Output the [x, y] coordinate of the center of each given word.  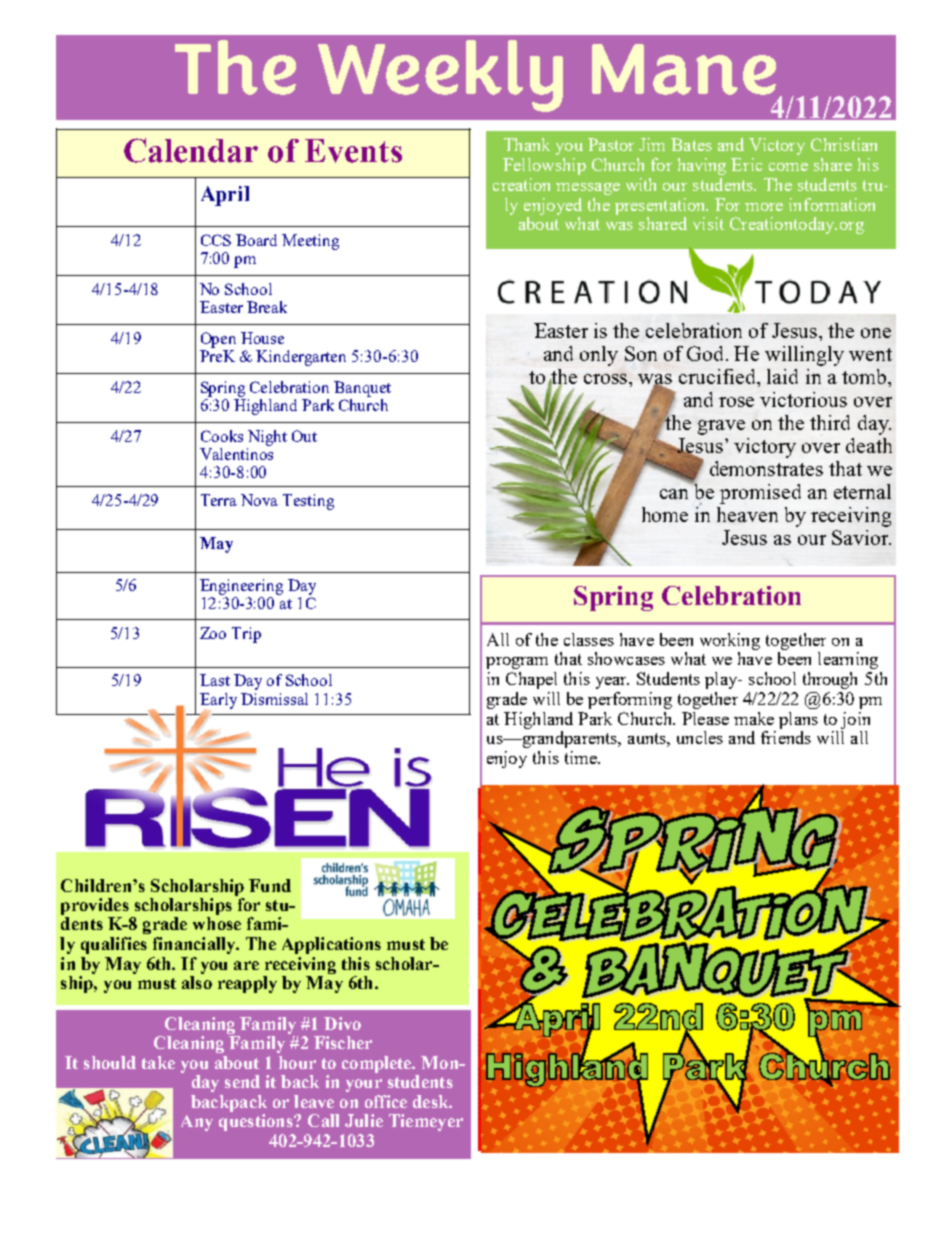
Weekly [440, 76]
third [830, 422]
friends [786, 737]
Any [197, 1123]
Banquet [362, 389]
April [225, 196]
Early [218, 702]
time [582, 757]
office [386, 1101]
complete [378, 1064]
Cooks [222, 436]
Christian [844, 144]
